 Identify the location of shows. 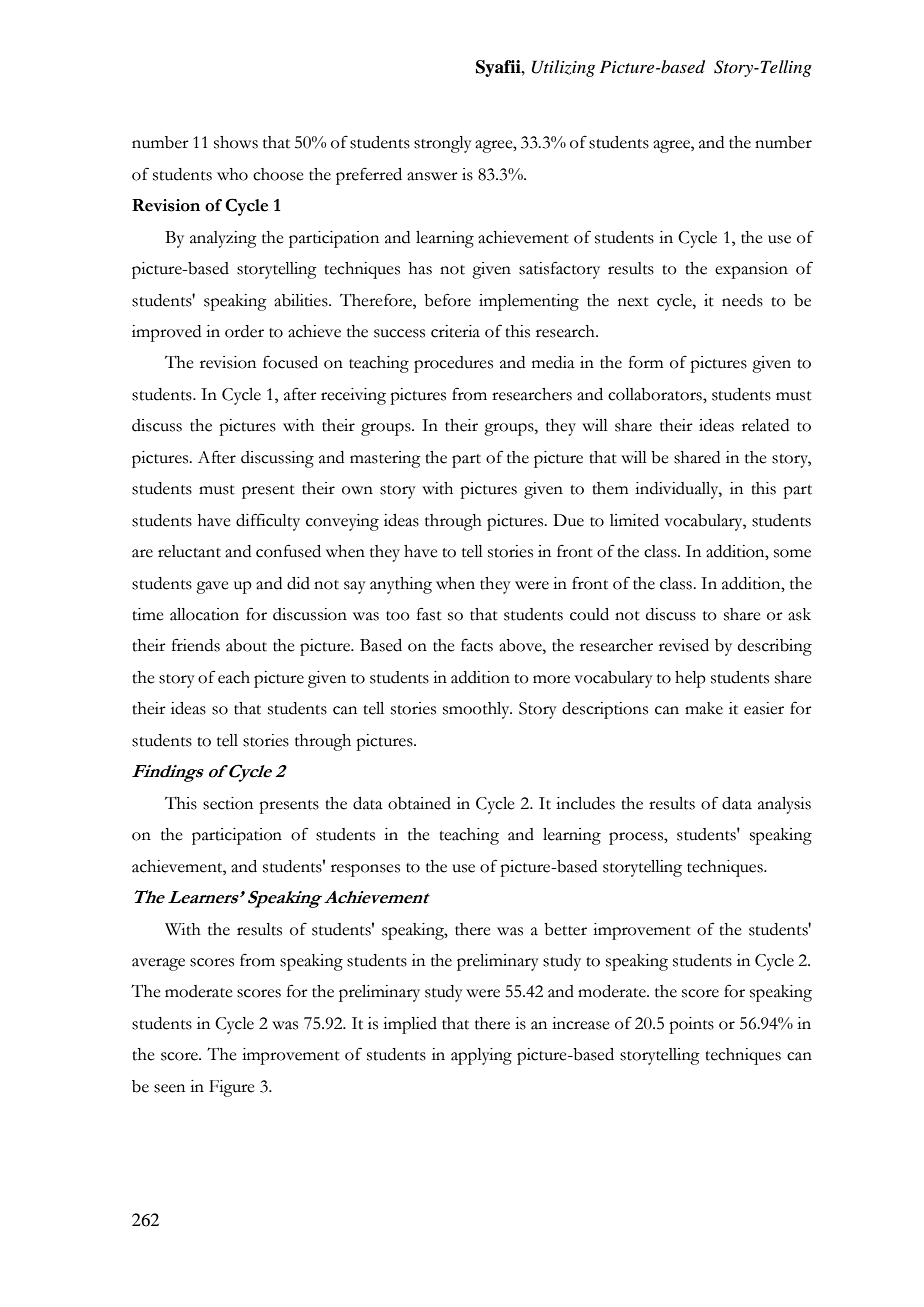
(236, 142).
